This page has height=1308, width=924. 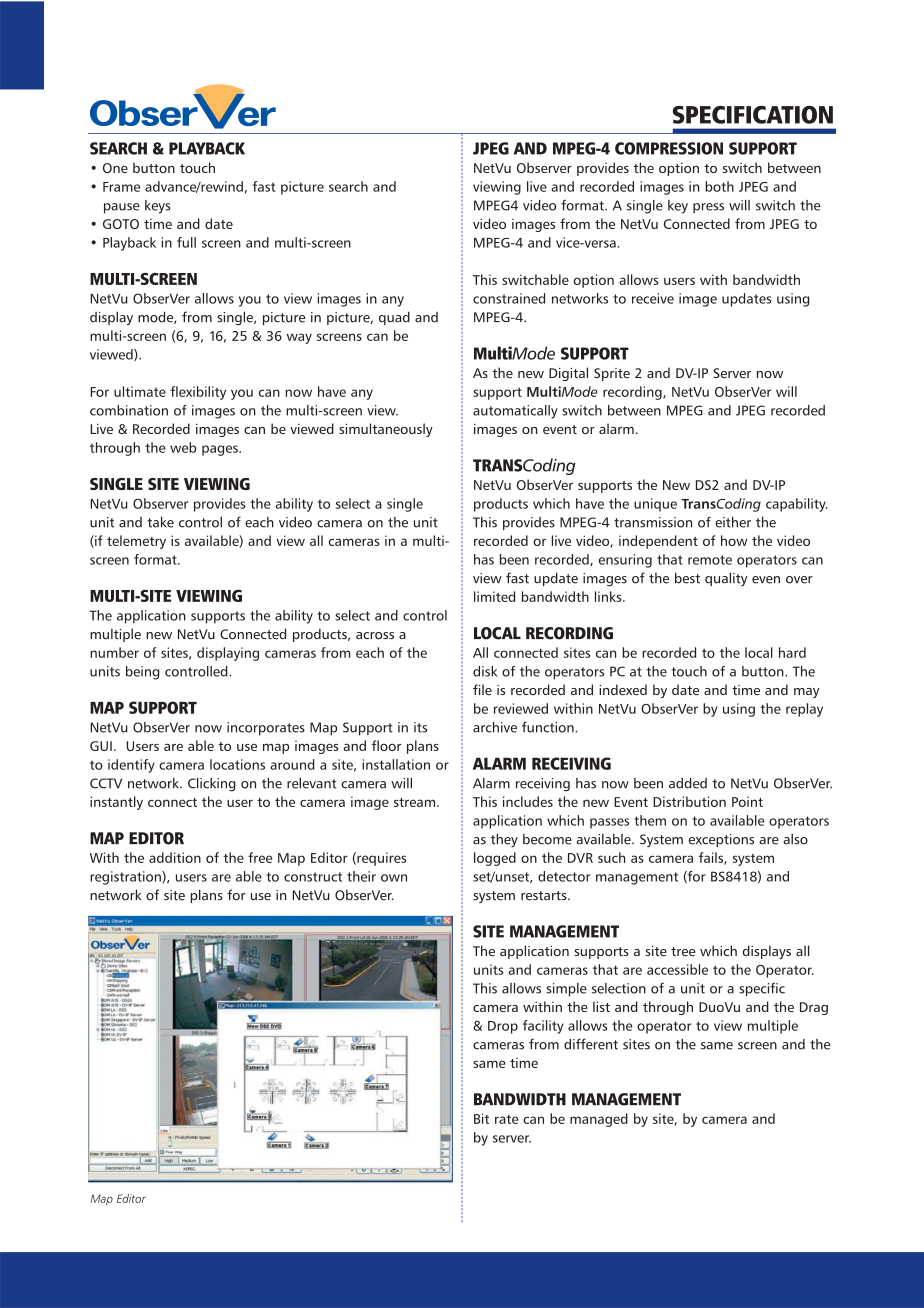 I want to click on Drop, so click(x=503, y=1027).
